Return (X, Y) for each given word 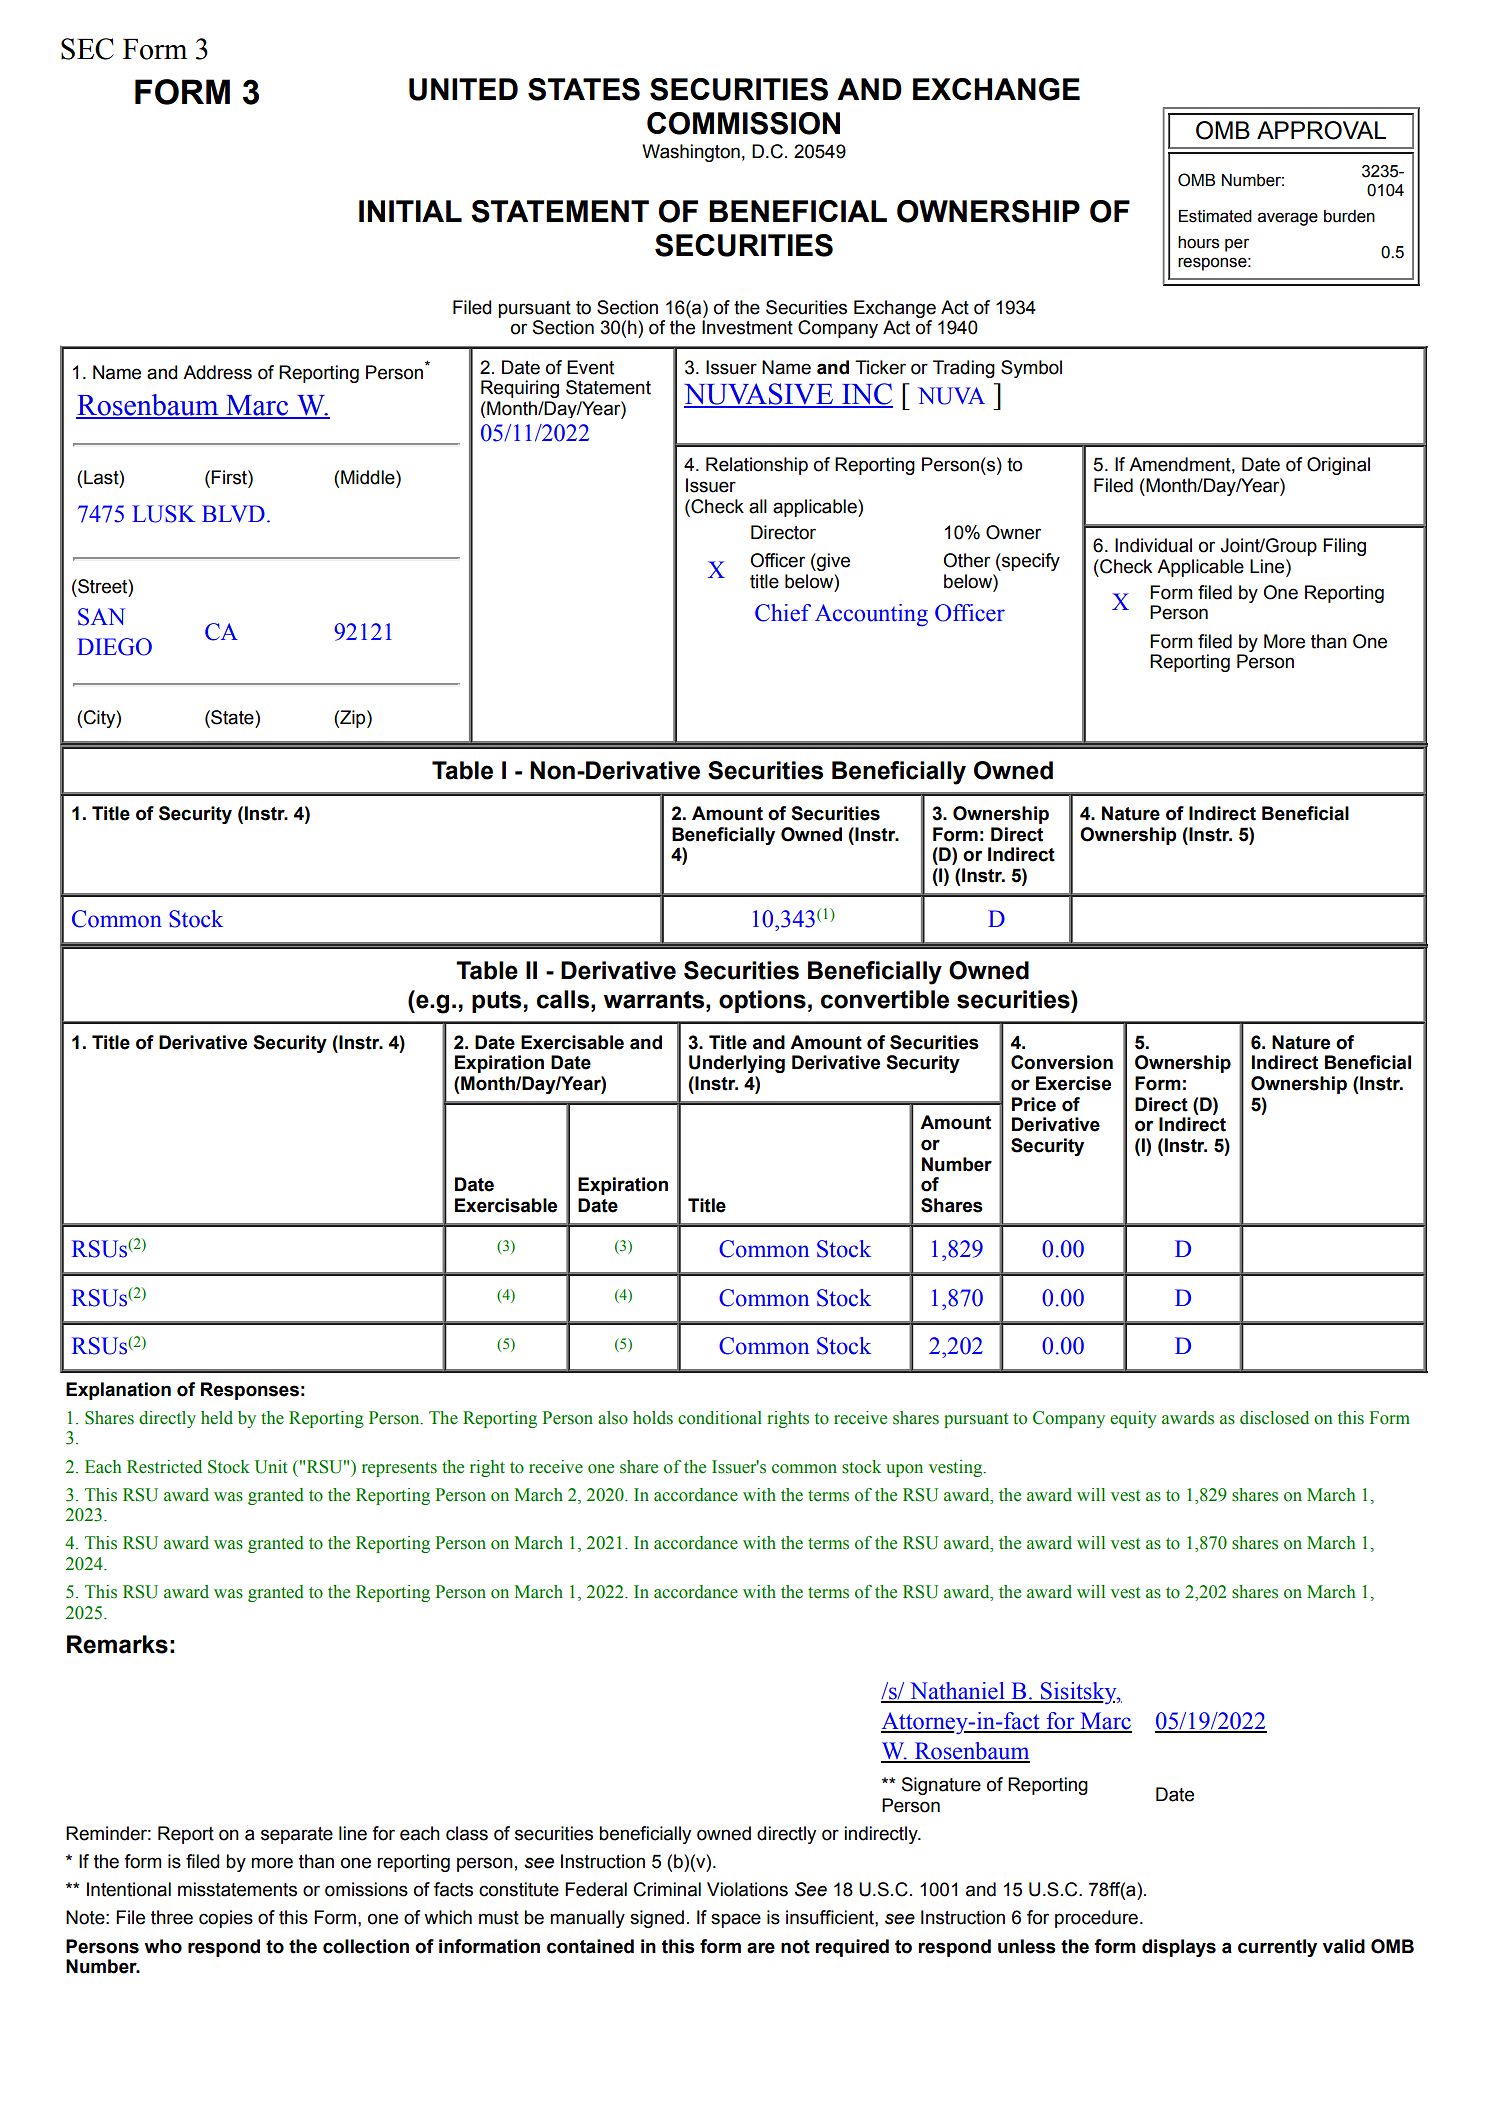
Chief (783, 613)
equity (1133, 1419)
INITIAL (410, 211)
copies (226, 1919)
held (217, 1418)
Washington (691, 153)
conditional (720, 1418)
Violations (747, 1889)
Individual (1153, 545)
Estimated (1215, 216)
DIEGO (114, 647)
